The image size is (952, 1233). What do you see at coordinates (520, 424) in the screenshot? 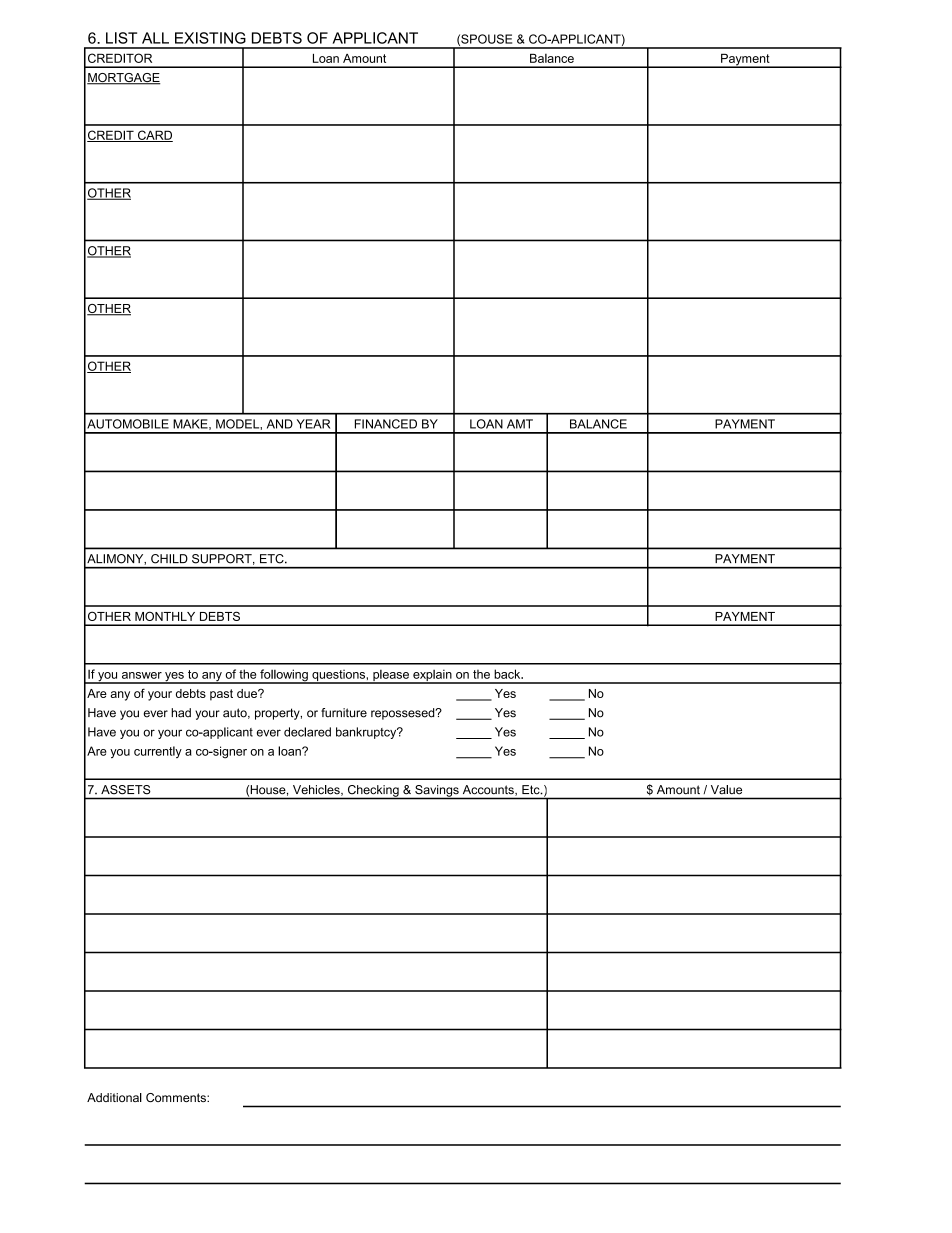
I see `AMT` at bounding box center [520, 424].
